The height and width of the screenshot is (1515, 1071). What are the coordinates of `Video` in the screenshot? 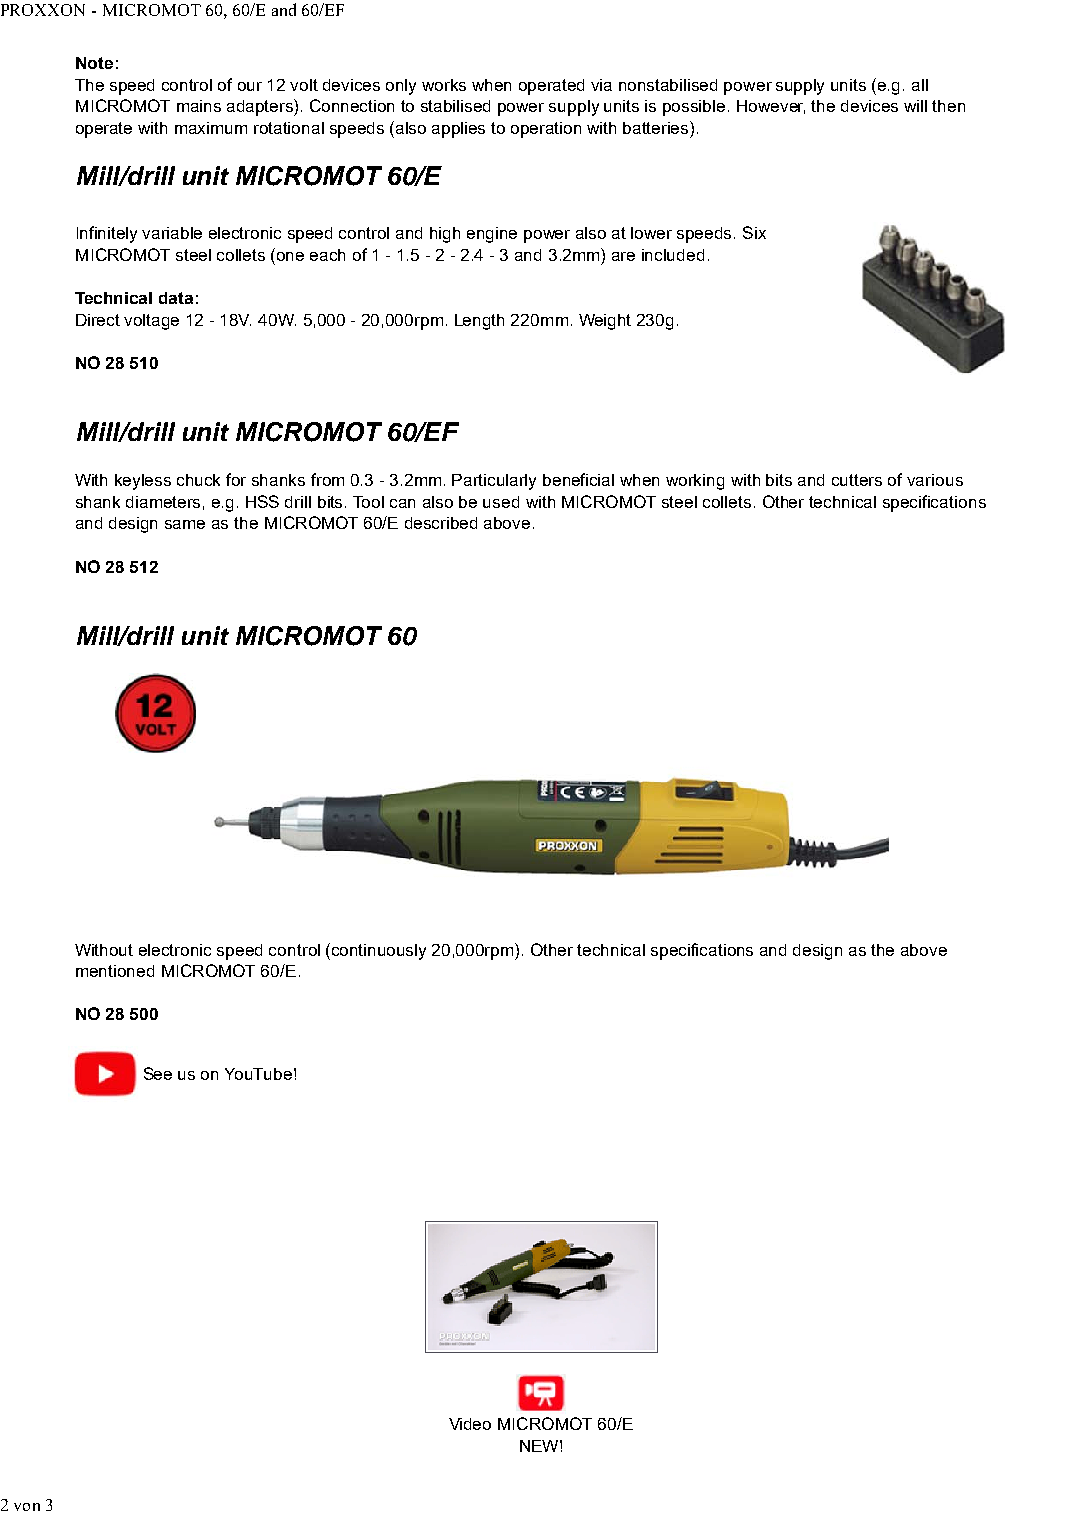 It's located at (470, 1424).
